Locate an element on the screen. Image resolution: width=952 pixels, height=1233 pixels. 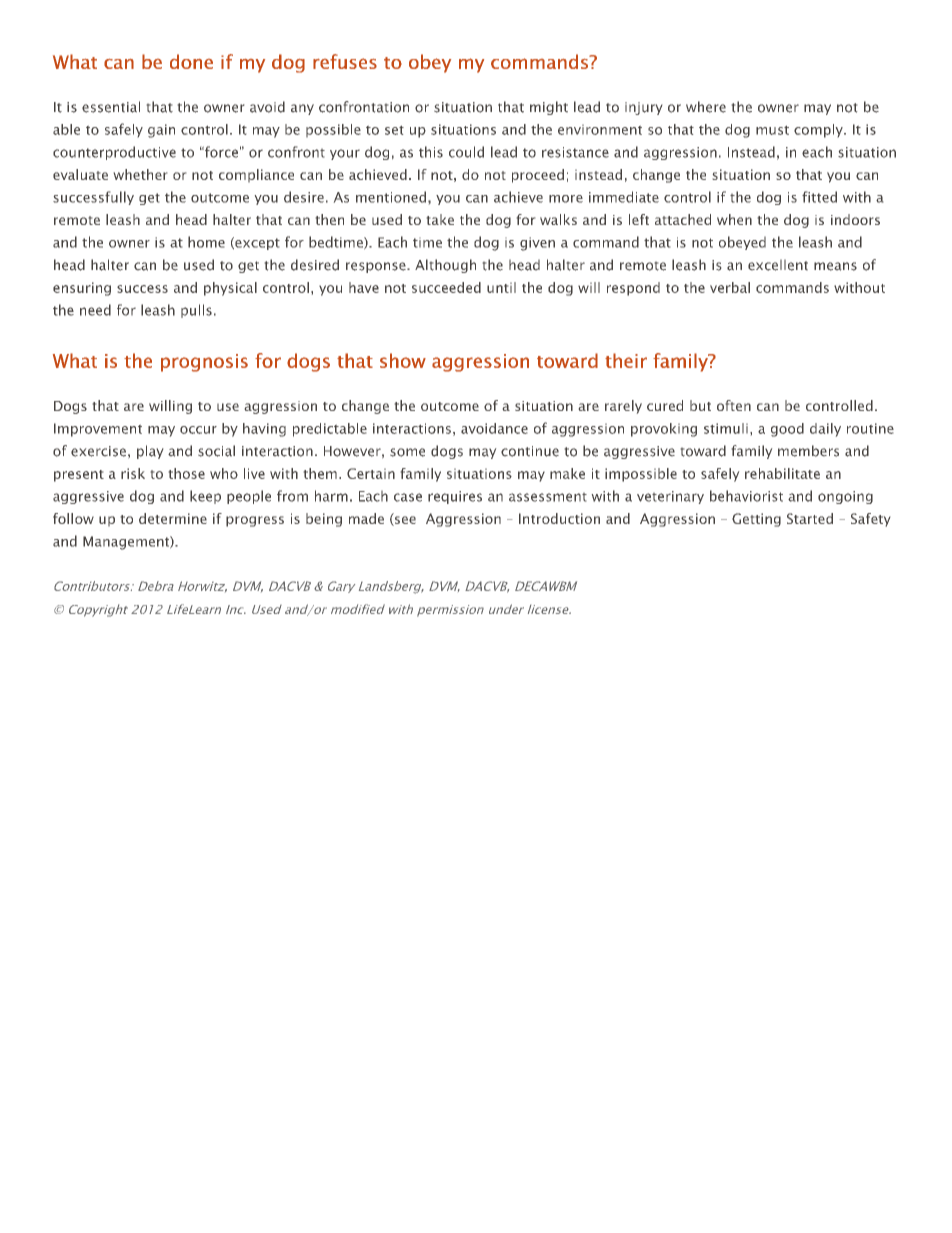
occur is located at coordinates (198, 430).
